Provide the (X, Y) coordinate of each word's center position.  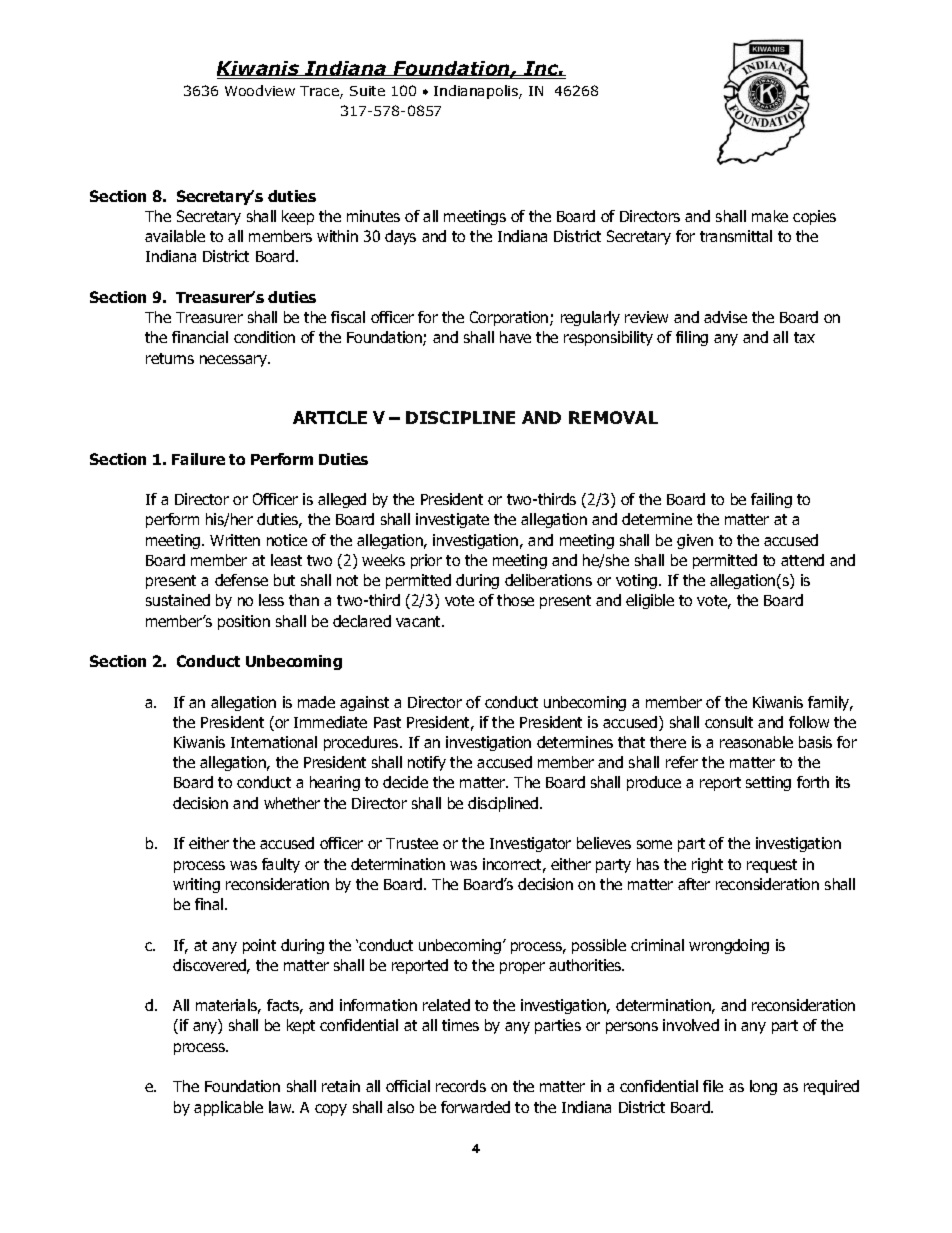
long (763, 1087)
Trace (320, 92)
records (461, 1086)
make (770, 216)
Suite (367, 91)
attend (802, 560)
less (271, 600)
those (515, 600)
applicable (228, 1108)
